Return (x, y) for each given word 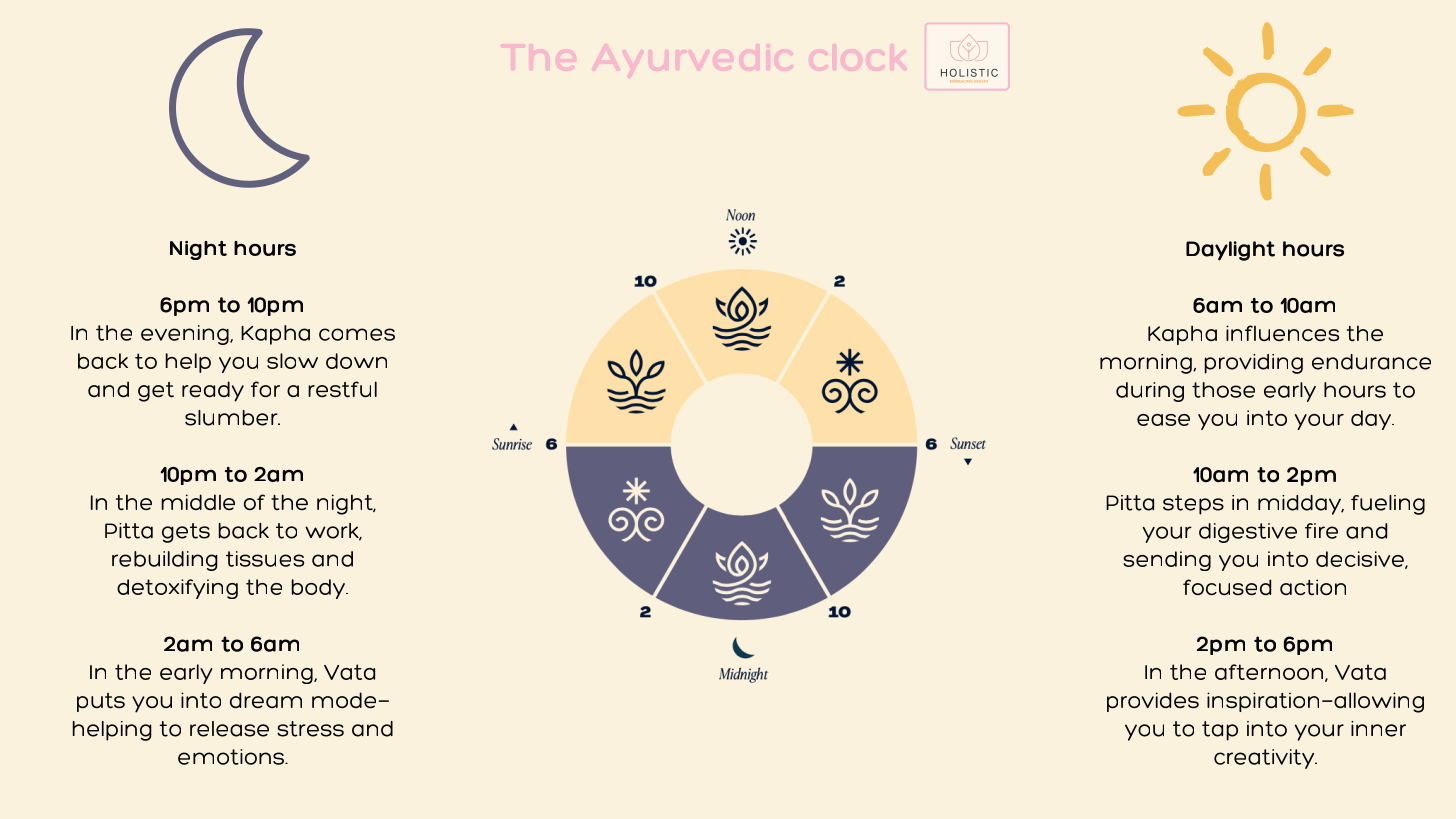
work (333, 532)
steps (1193, 505)
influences (1282, 333)
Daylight (1230, 251)
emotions (232, 757)
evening (186, 335)
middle (198, 502)
